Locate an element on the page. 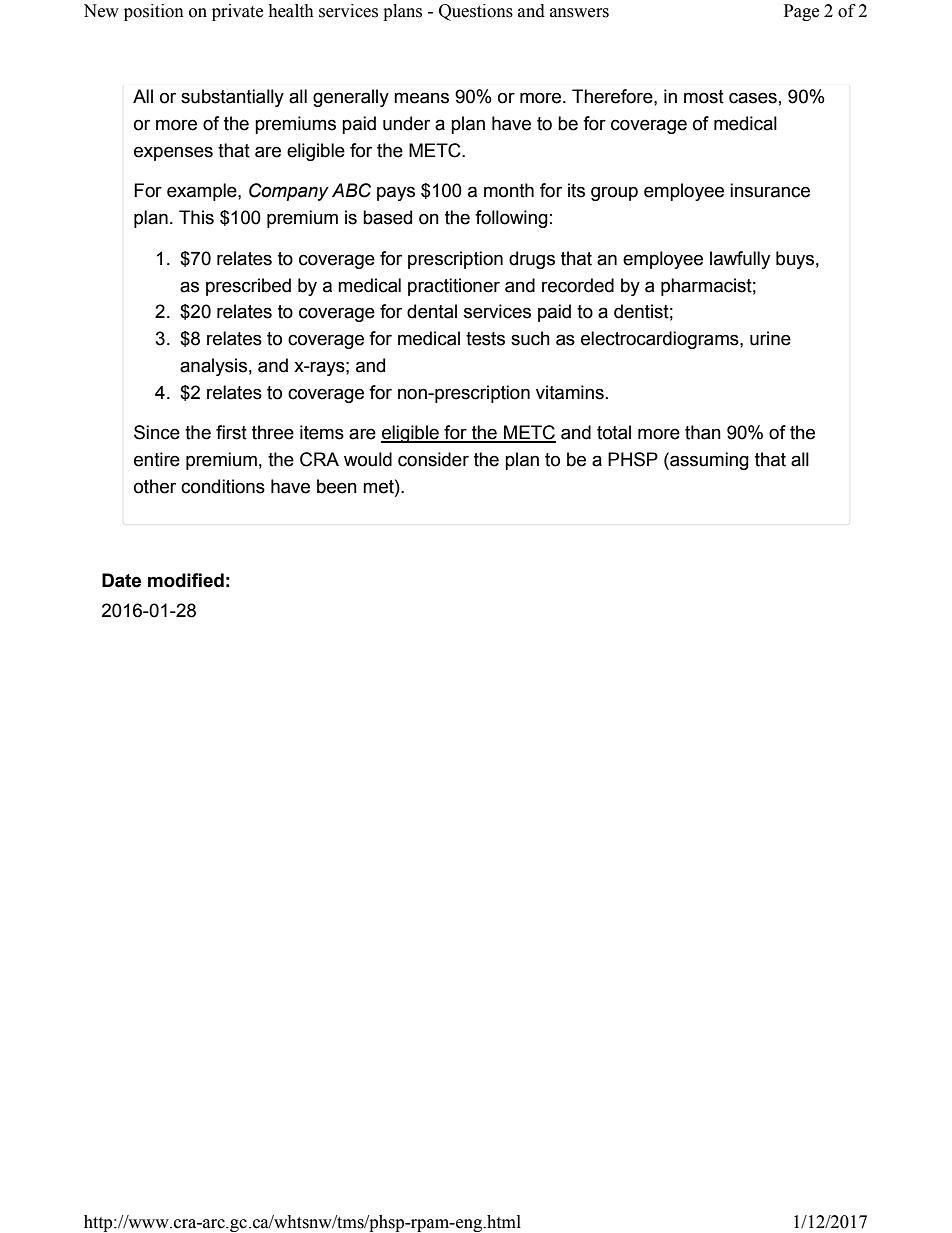  modified is located at coordinates (186, 580).
